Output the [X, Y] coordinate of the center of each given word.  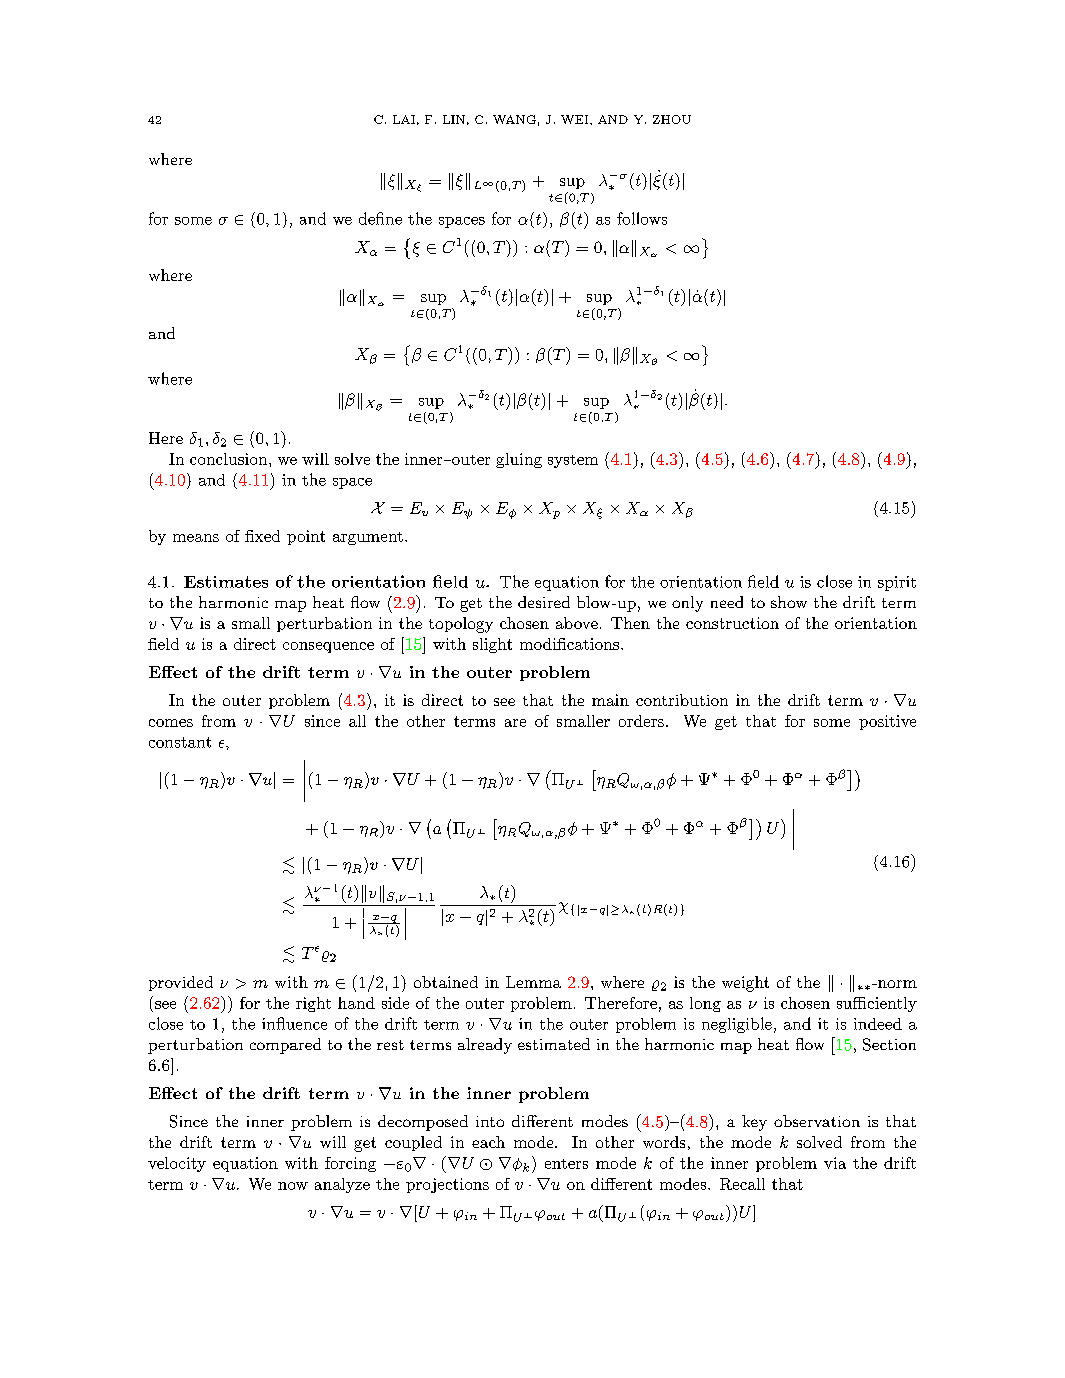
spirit [897, 583]
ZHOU [672, 119]
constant [180, 742]
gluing [519, 460]
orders [641, 721]
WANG [514, 119]
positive [887, 722]
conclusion [230, 459]
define [380, 218]
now [293, 1186]
